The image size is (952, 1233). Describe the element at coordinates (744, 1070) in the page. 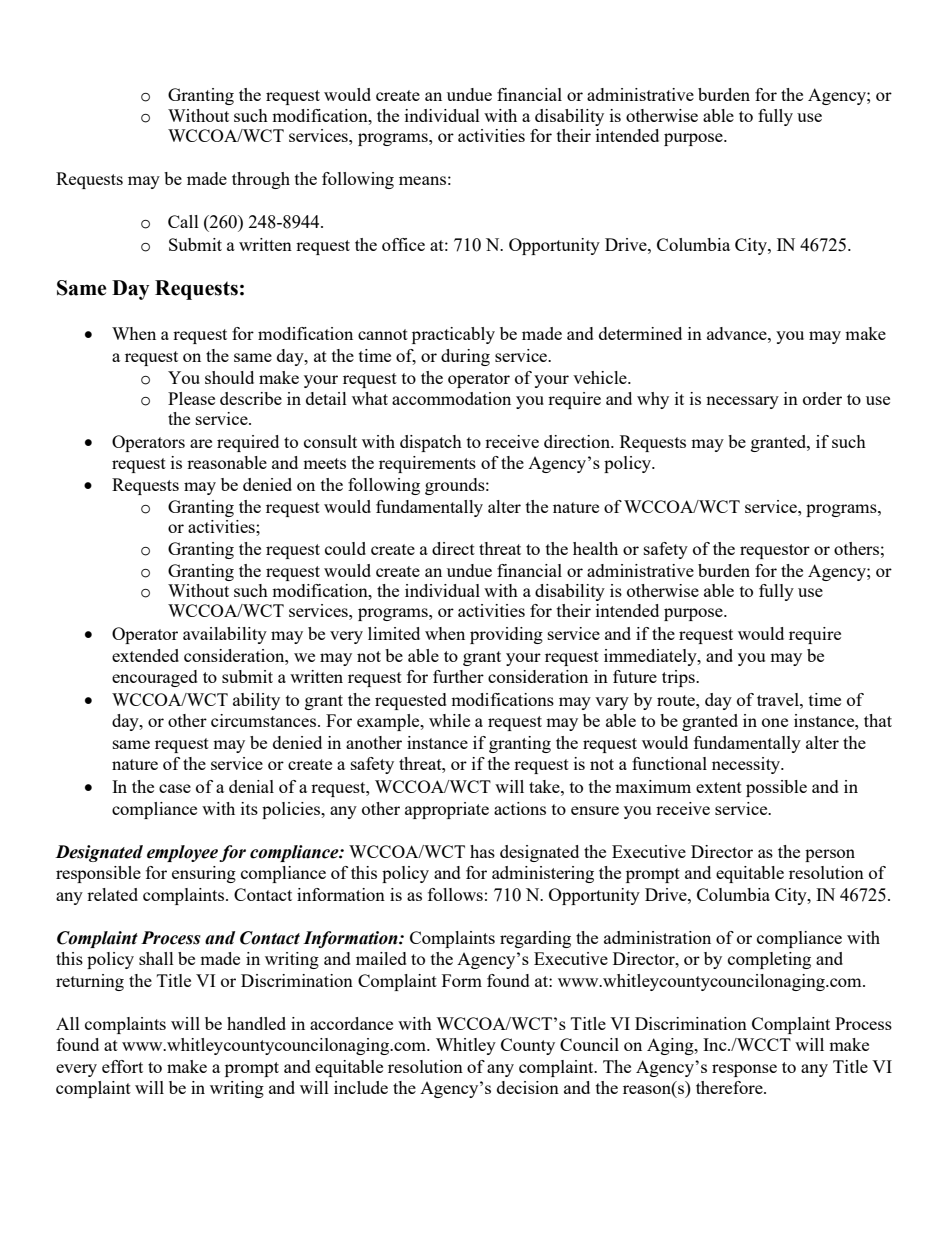

I see `response` at that location.
